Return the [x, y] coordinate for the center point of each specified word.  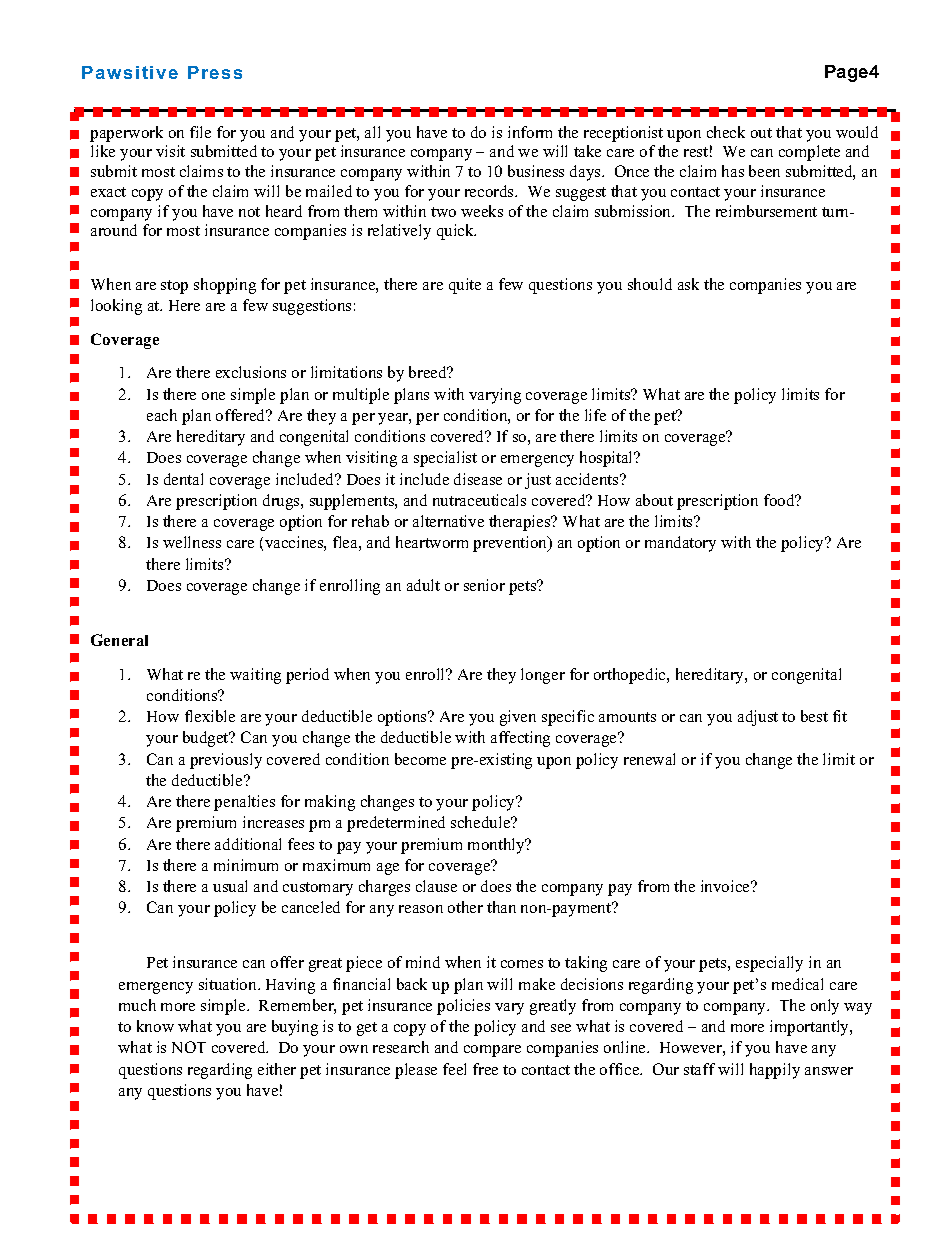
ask [688, 284]
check [726, 132]
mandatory [680, 544]
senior [484, 585]
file [200, 132]
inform [530, 132]
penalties [244, 803]
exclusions [251, 372]
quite [465, 286]
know [155, 1026]
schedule [482, 822]
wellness [192, 542]
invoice [727, 886]
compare [492, 1051]
